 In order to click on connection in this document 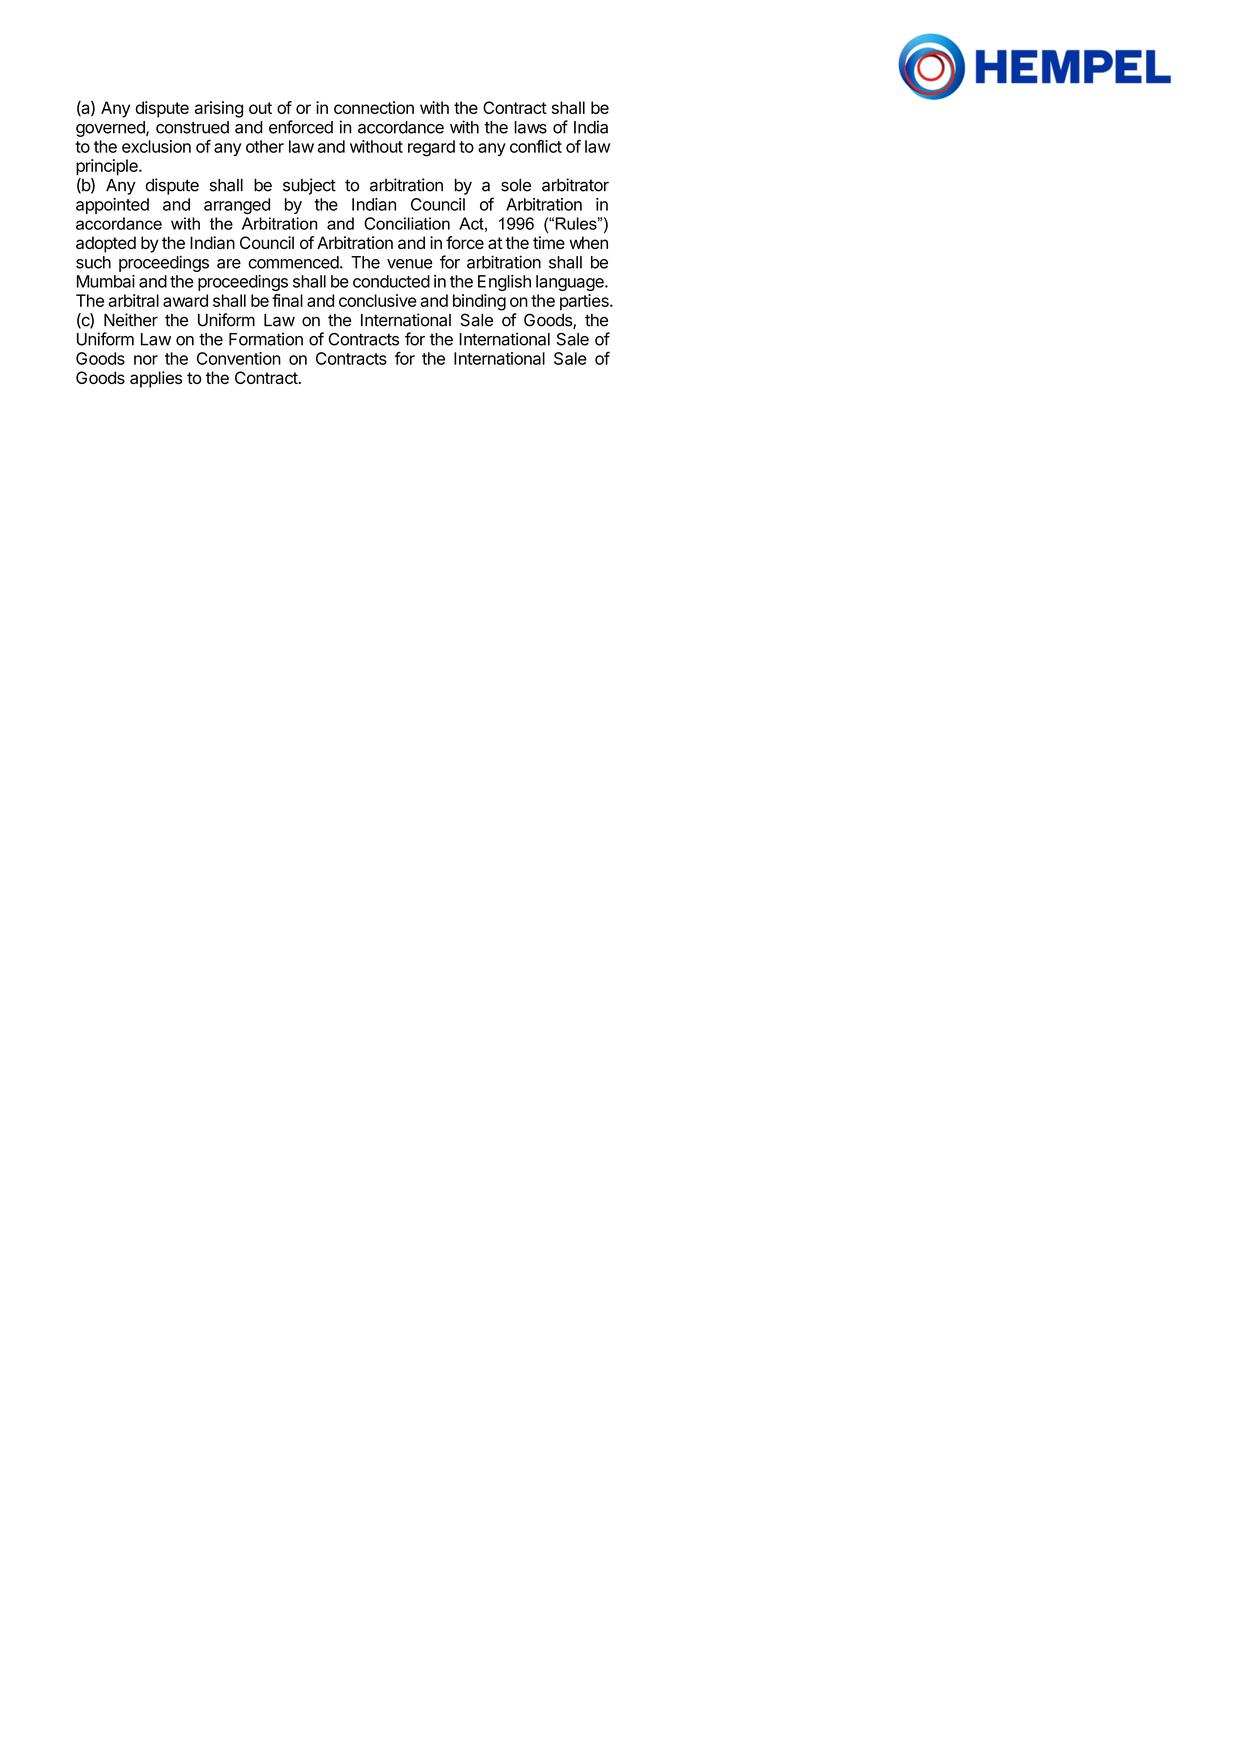, I will do `click(374, 107)`.
